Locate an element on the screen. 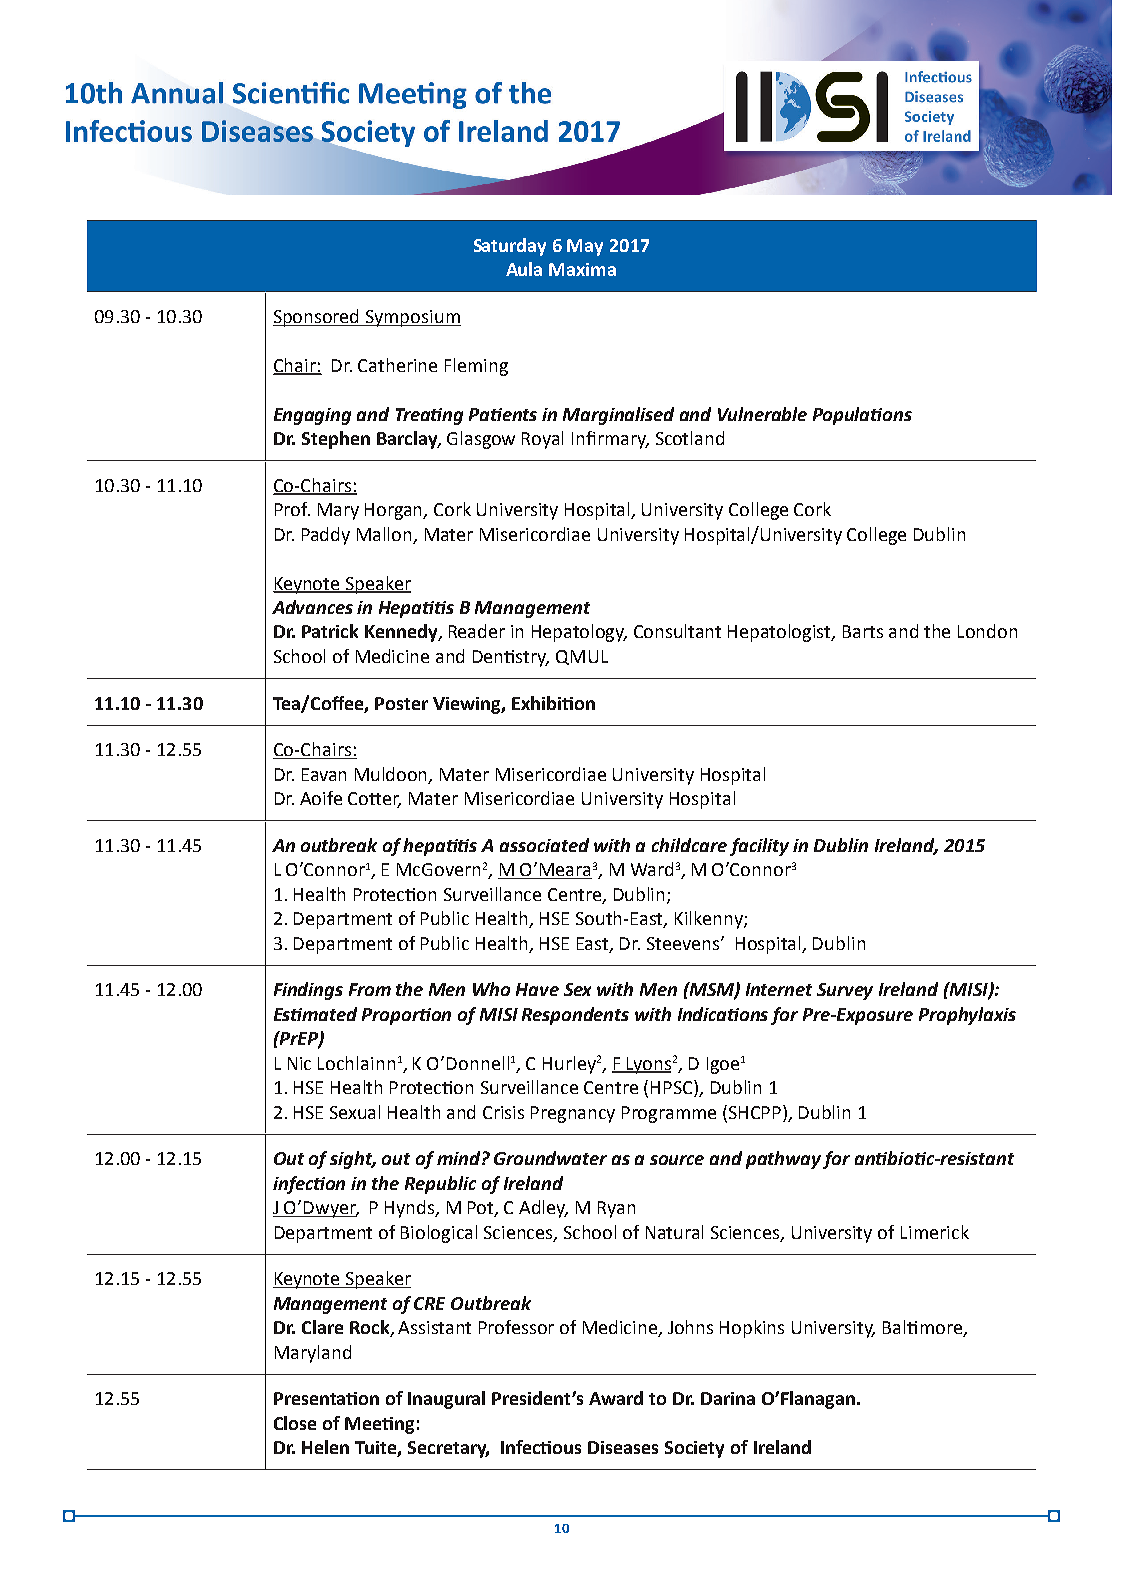 The image size is (1123, 1579). facility is located at coordinates (759, 847).
